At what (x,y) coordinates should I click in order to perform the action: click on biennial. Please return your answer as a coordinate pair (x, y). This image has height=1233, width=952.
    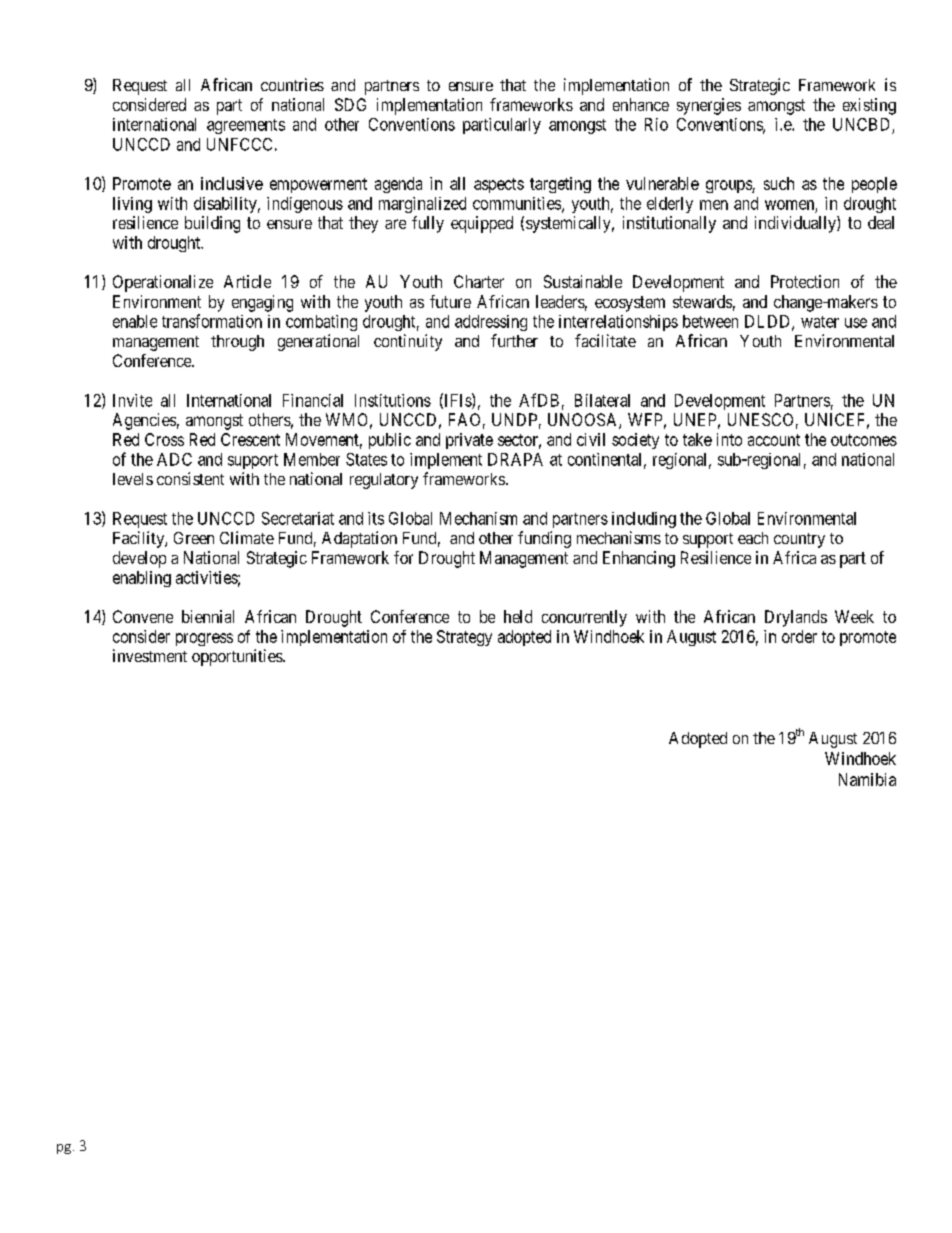
    Looking at the image, I should click on (208, 616).
